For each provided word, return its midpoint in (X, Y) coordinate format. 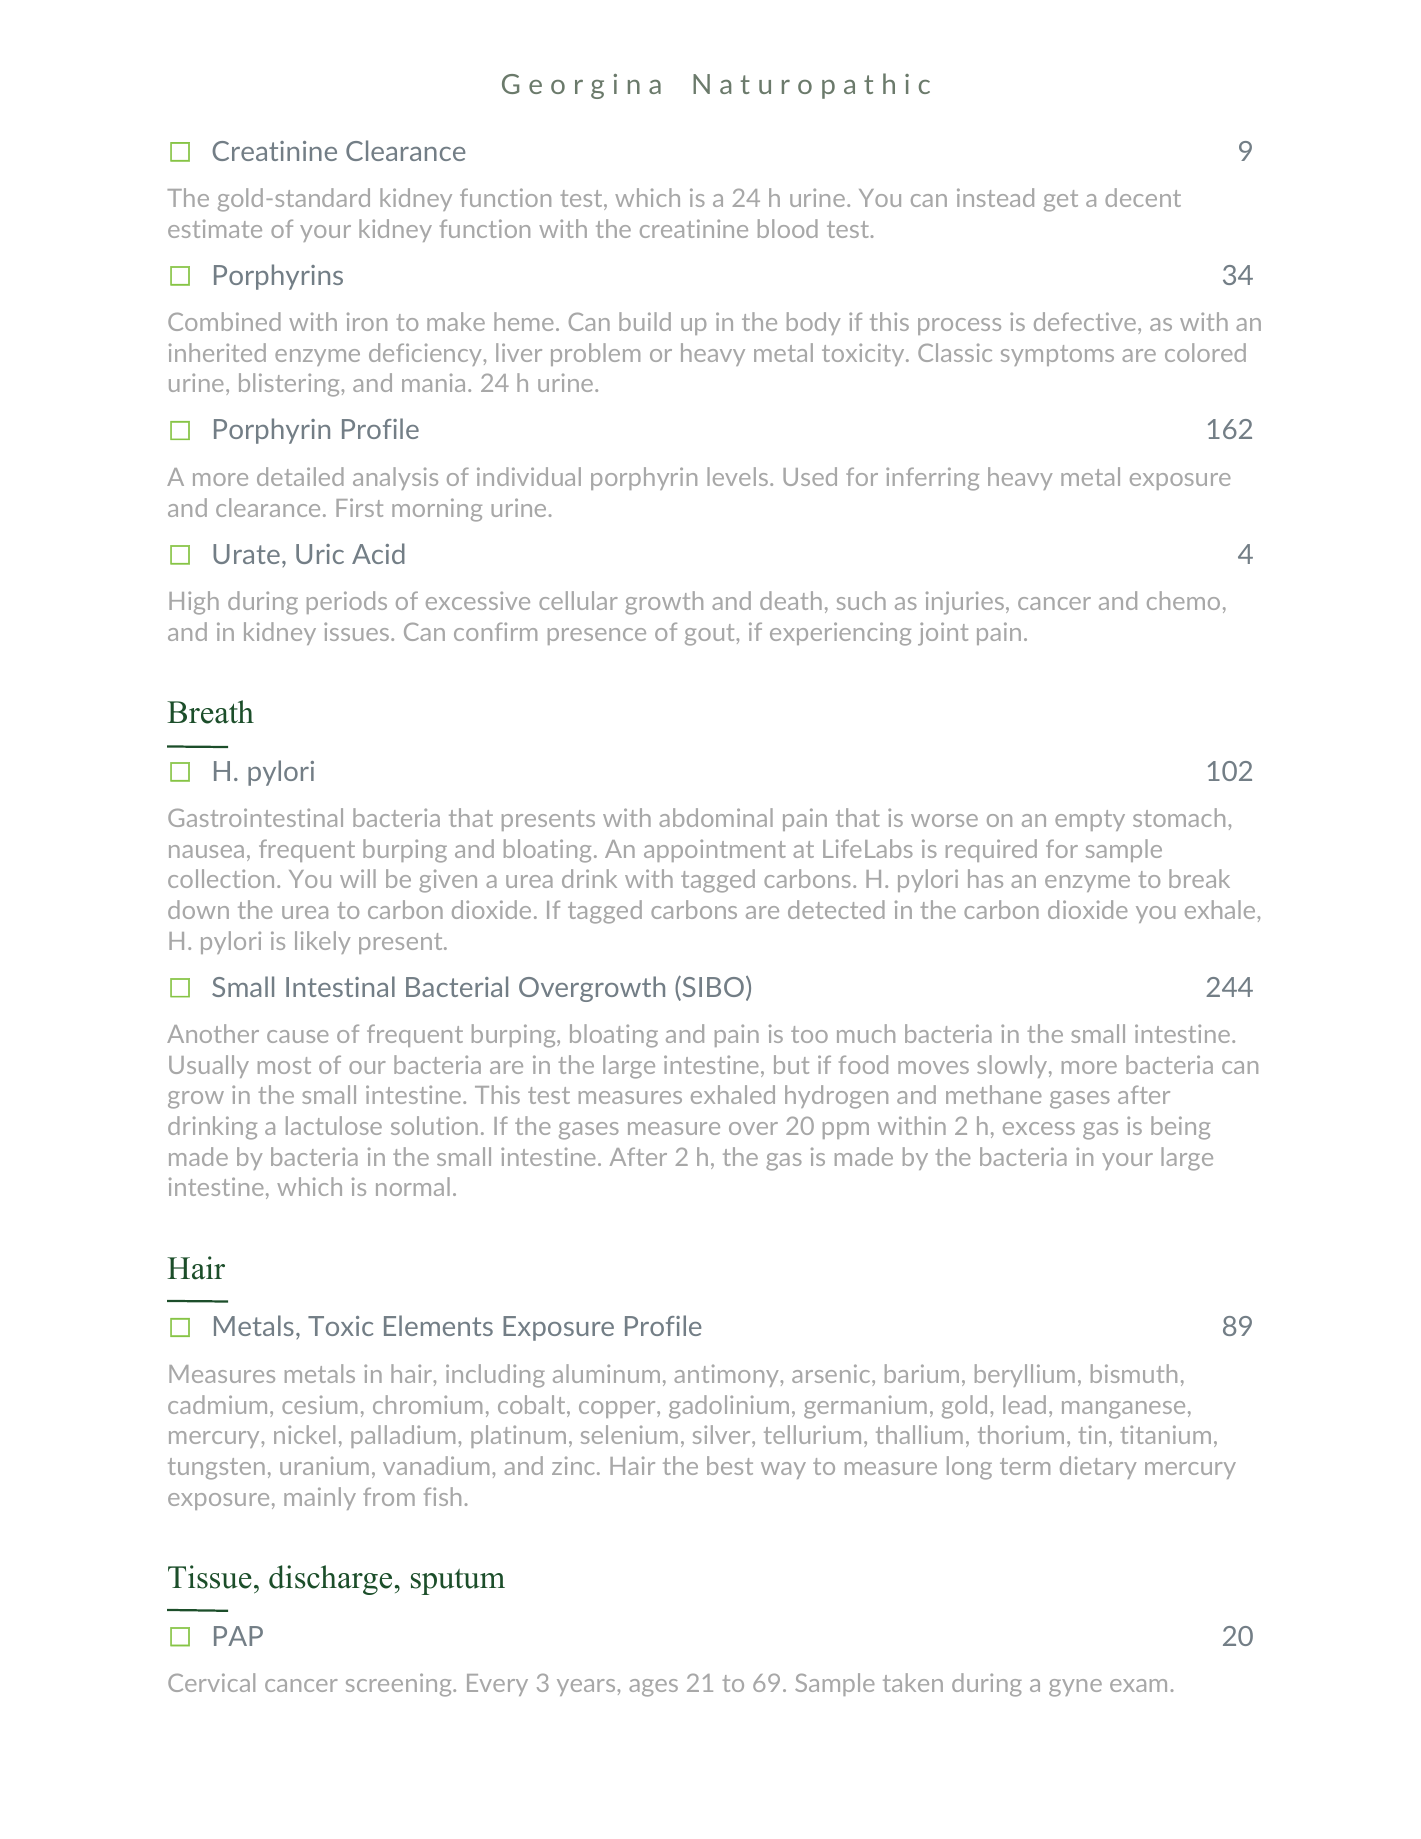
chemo (1183, 600)
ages (653, 1688)
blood (788, 228)
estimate (215, 228)
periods (347, 602)
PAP (238, 1636)
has (985, 878)
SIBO (712, 988)
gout (711, 635)
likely (323, 942)
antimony (727, 1375)
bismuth (1134, 1373)
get (1061, 201)
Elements (438, 1325)
